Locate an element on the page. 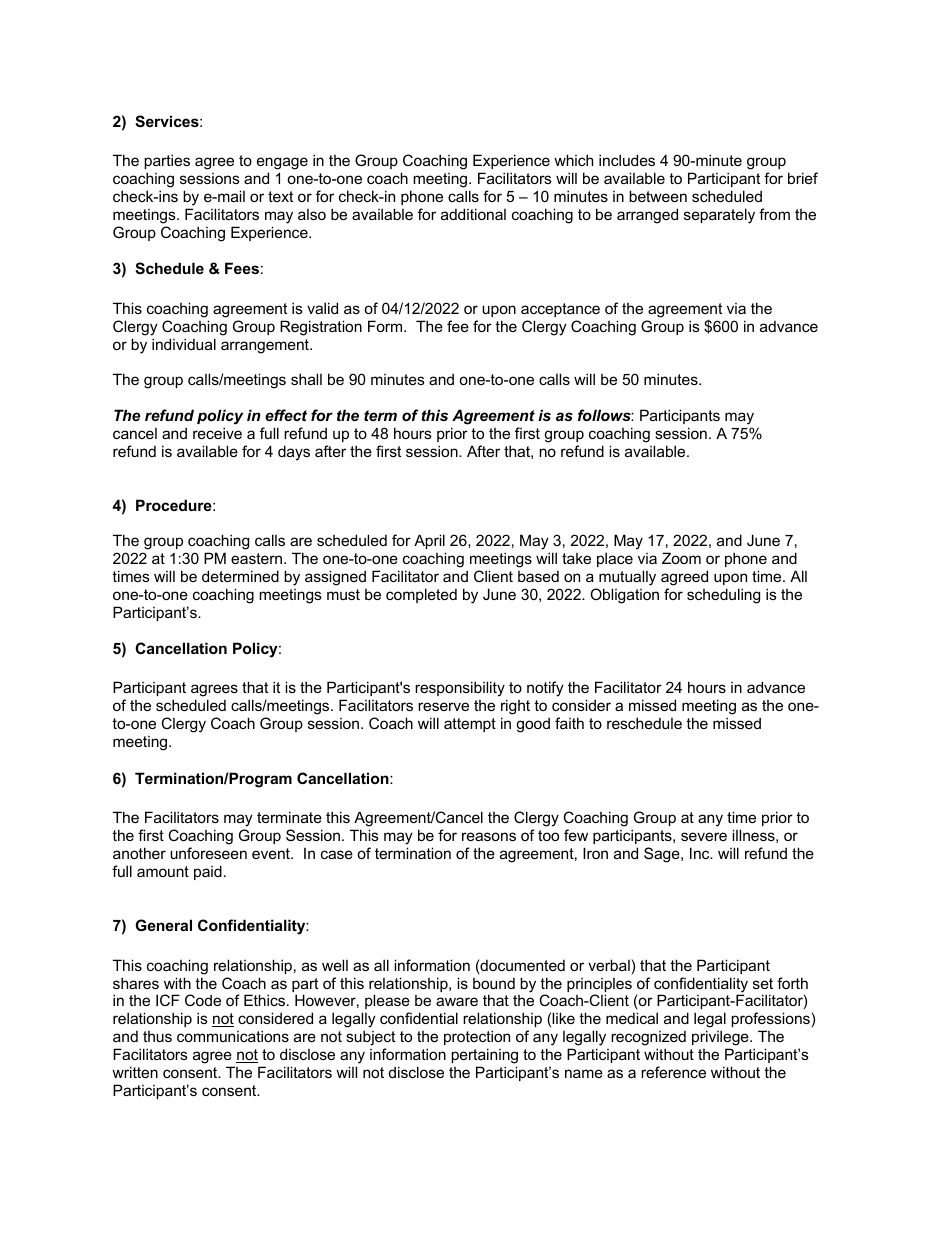 The width and height of the image is (952, 1233). text is located at coordinates (280, 196).
